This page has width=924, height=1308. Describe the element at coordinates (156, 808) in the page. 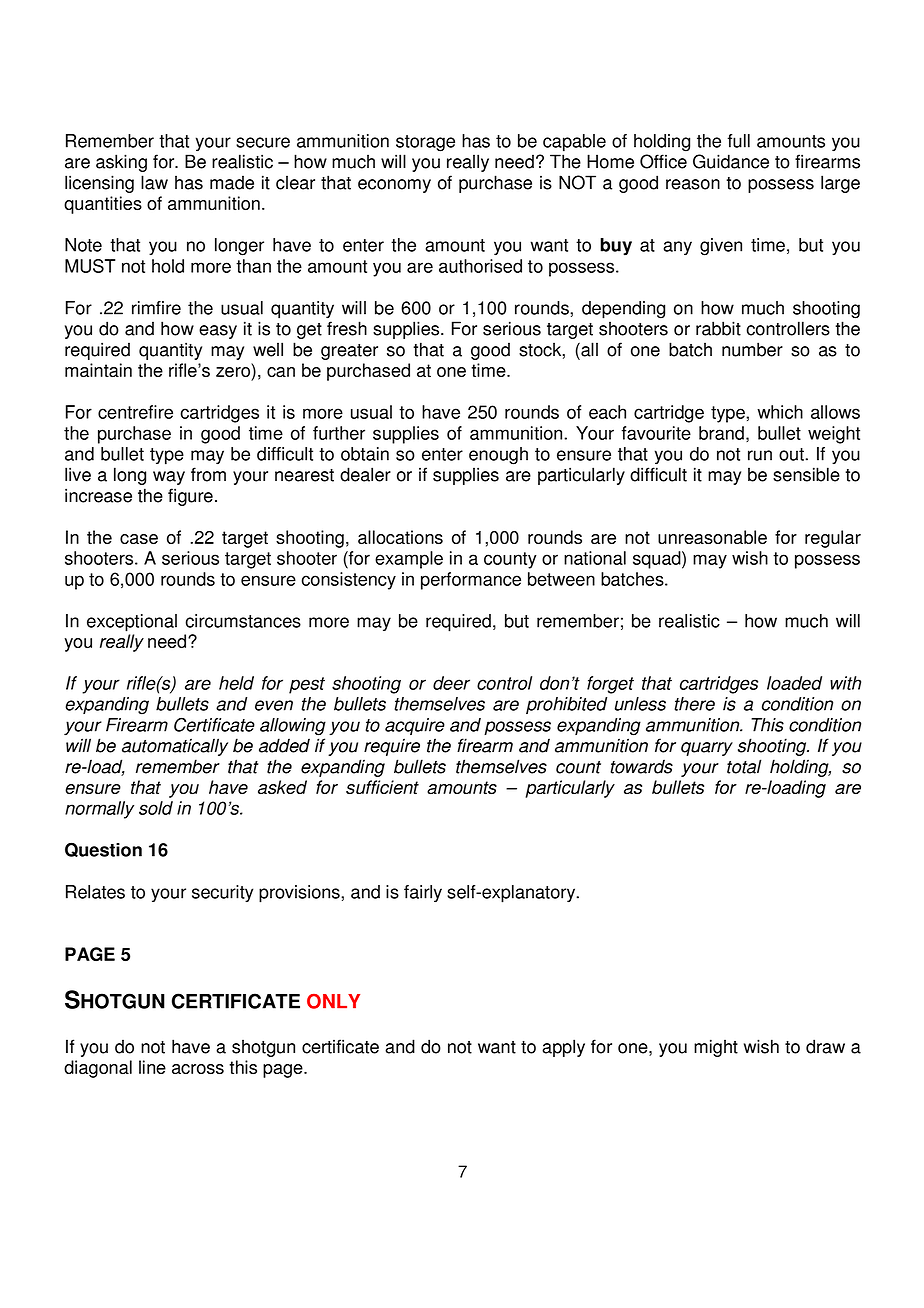

I see `sold` at that location.
